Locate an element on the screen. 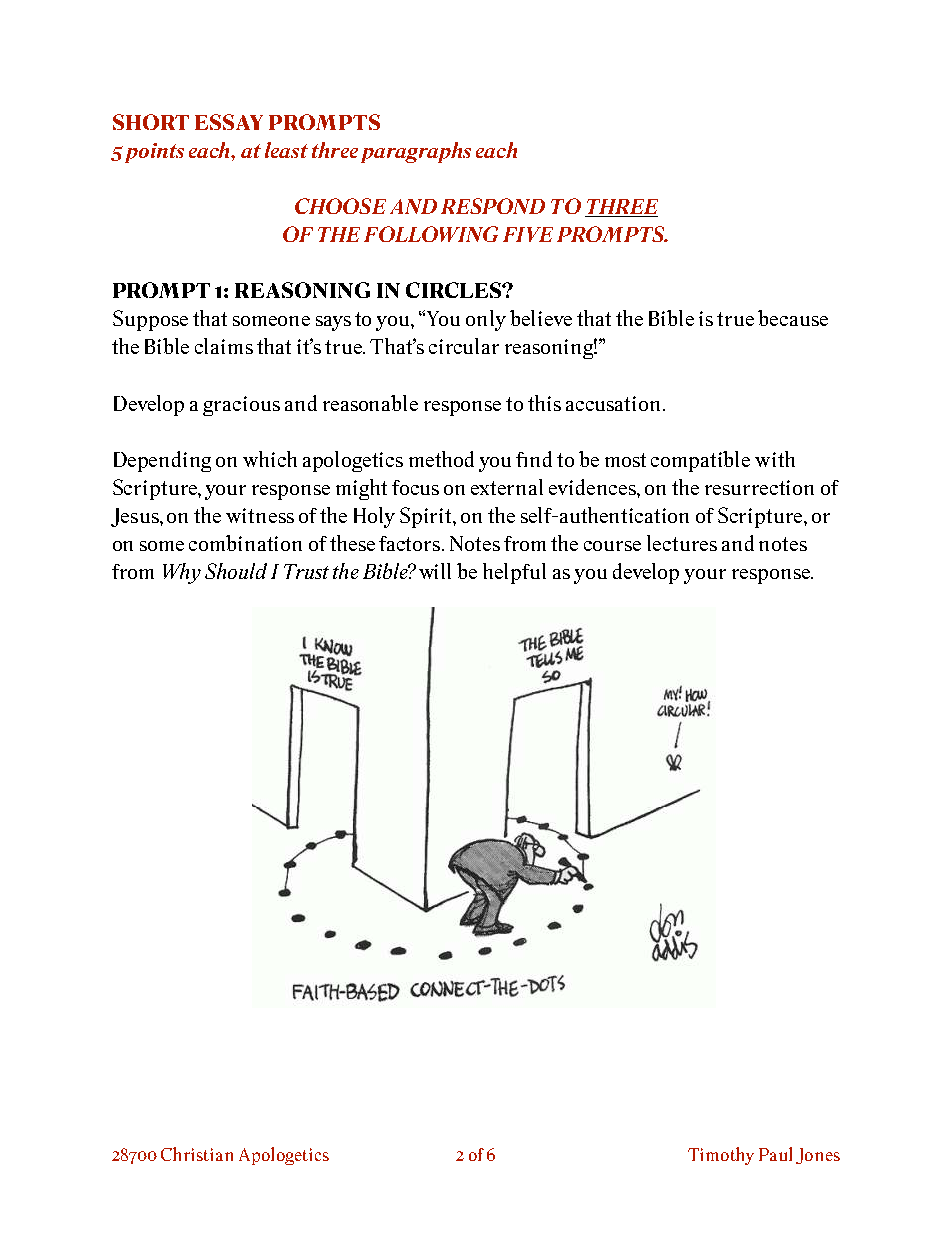  Why is located at coordinates (182, 573).
